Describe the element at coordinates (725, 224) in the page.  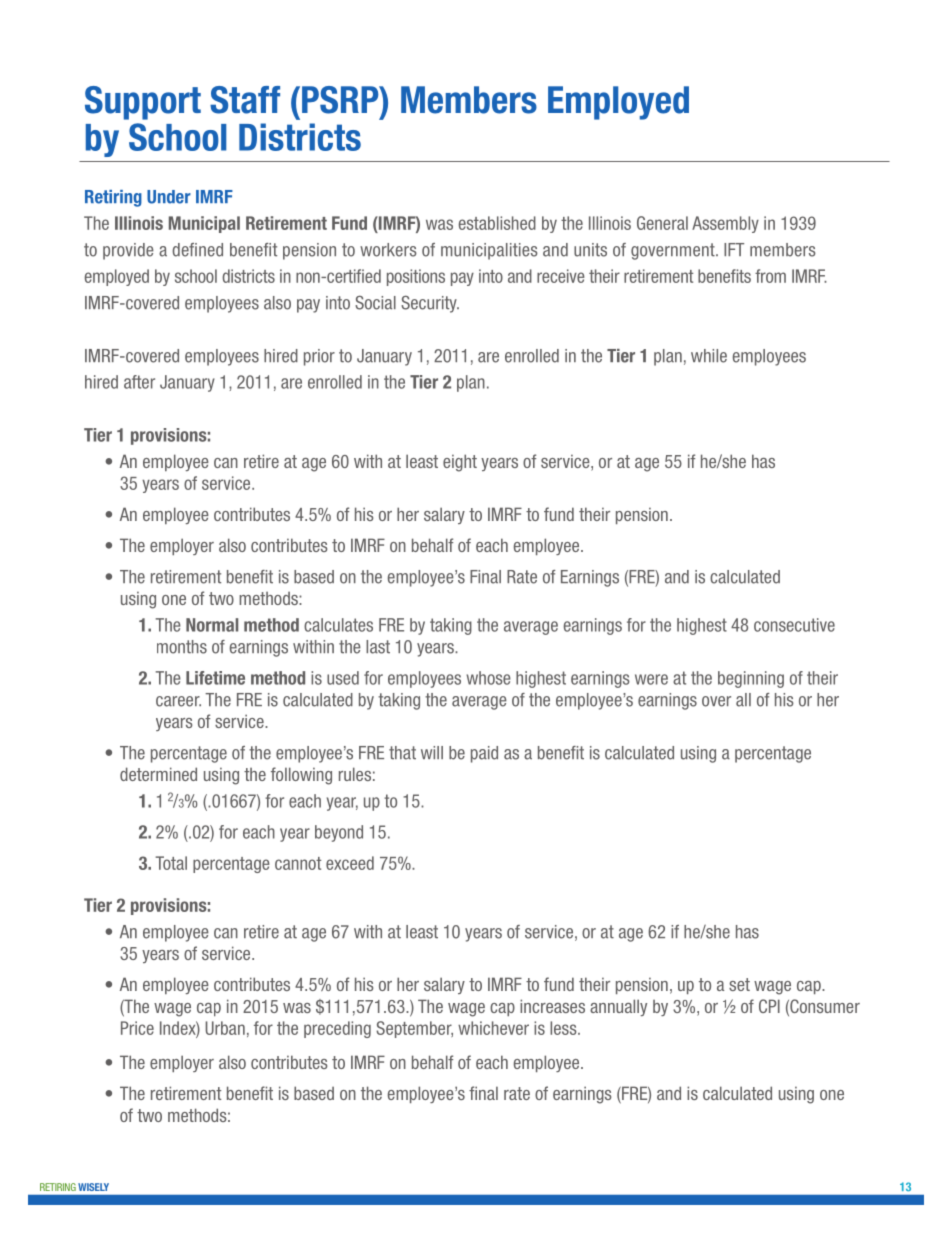
I see `Assembly` at that location.
